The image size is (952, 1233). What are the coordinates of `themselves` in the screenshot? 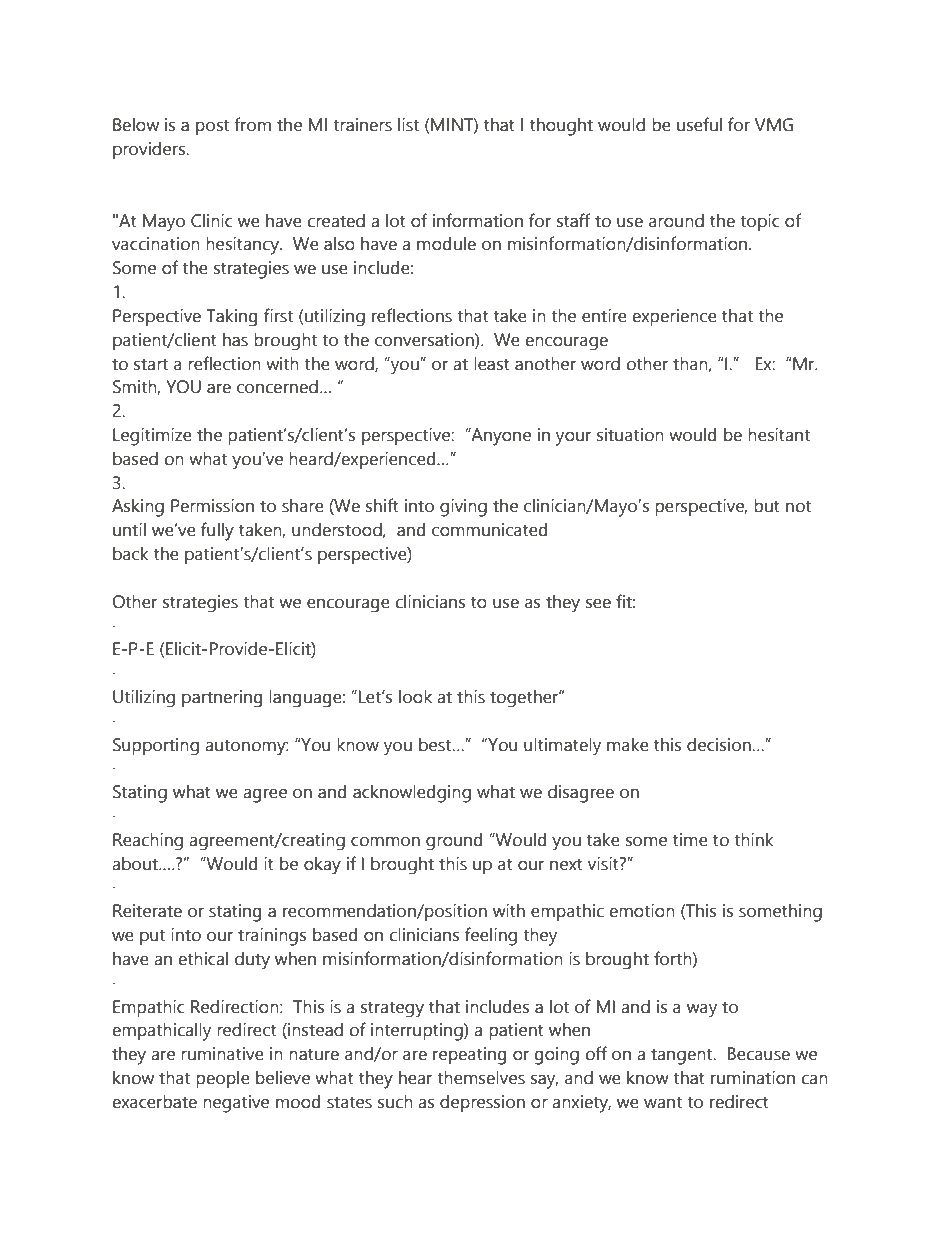 It's located at (481, 1078).
